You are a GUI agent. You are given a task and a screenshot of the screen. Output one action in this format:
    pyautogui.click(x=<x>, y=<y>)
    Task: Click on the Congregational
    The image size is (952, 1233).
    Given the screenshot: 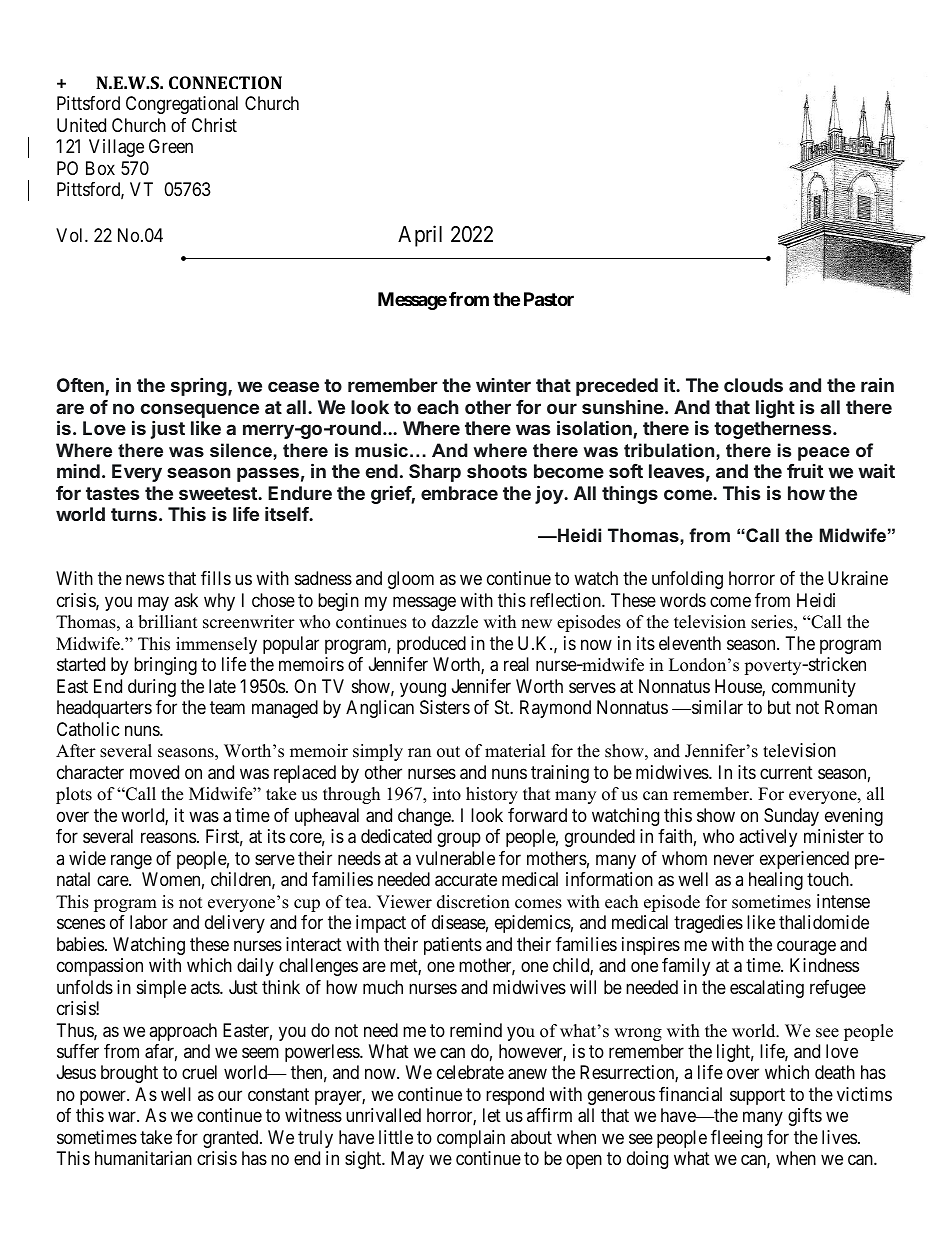 What is the action you would take?
    pyautogui.click(x=182, y=105)
